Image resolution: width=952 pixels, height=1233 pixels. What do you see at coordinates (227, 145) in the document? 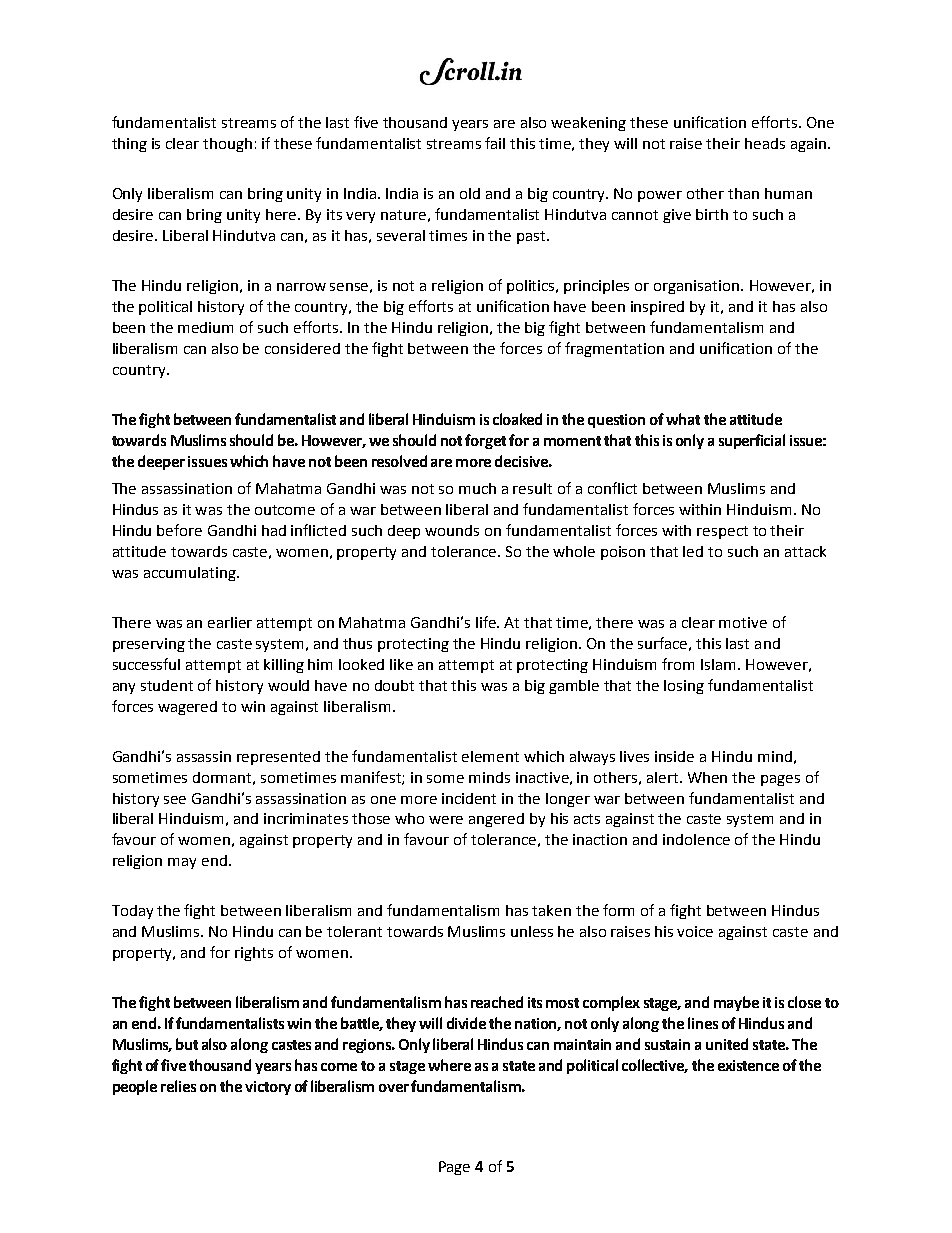
I see `though` at bounding box center [227, 145].
